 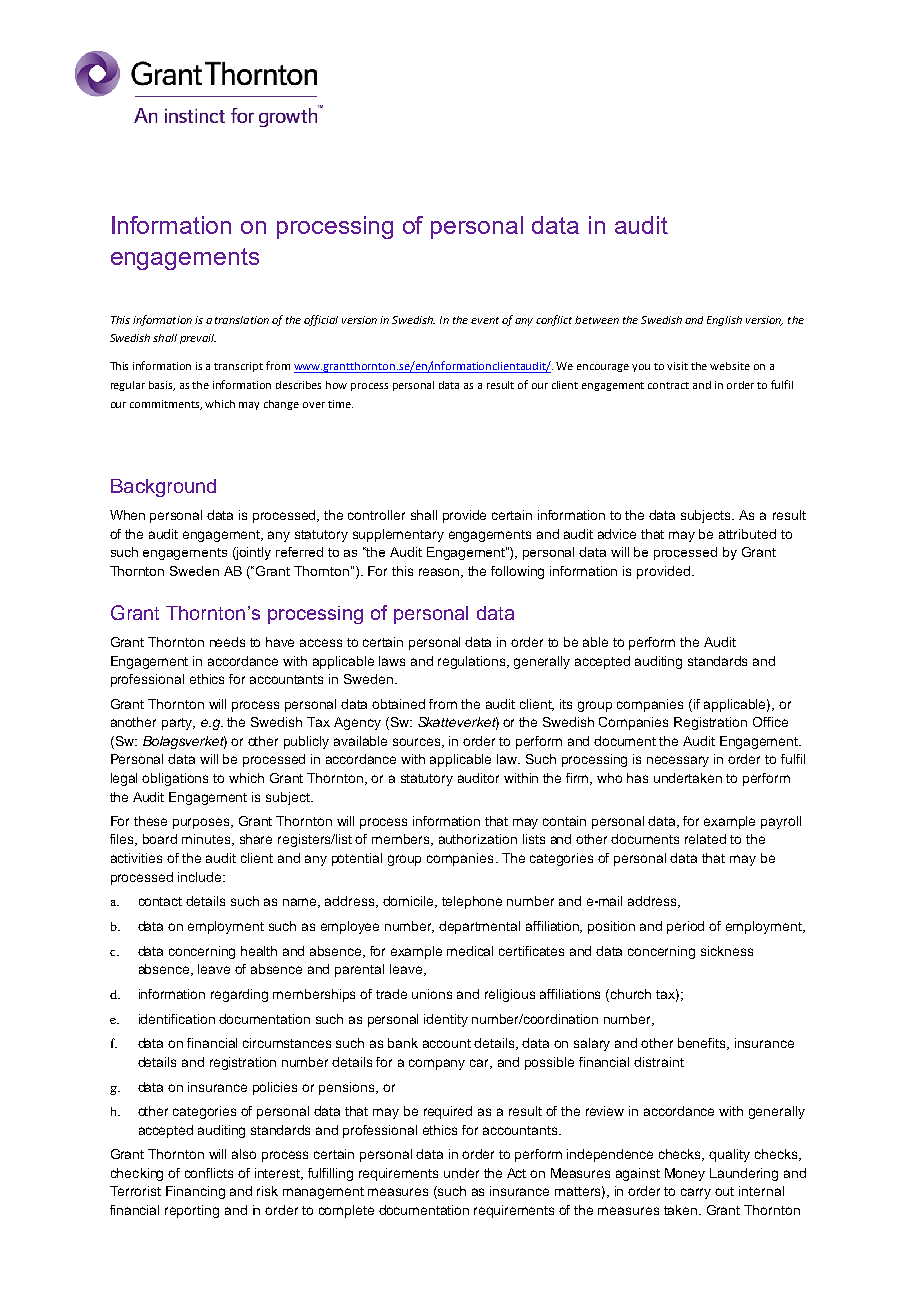 What do you see at coordinates (473, 662) in the screenshot?
I see `regulations` at bounding box center [473, 662].
